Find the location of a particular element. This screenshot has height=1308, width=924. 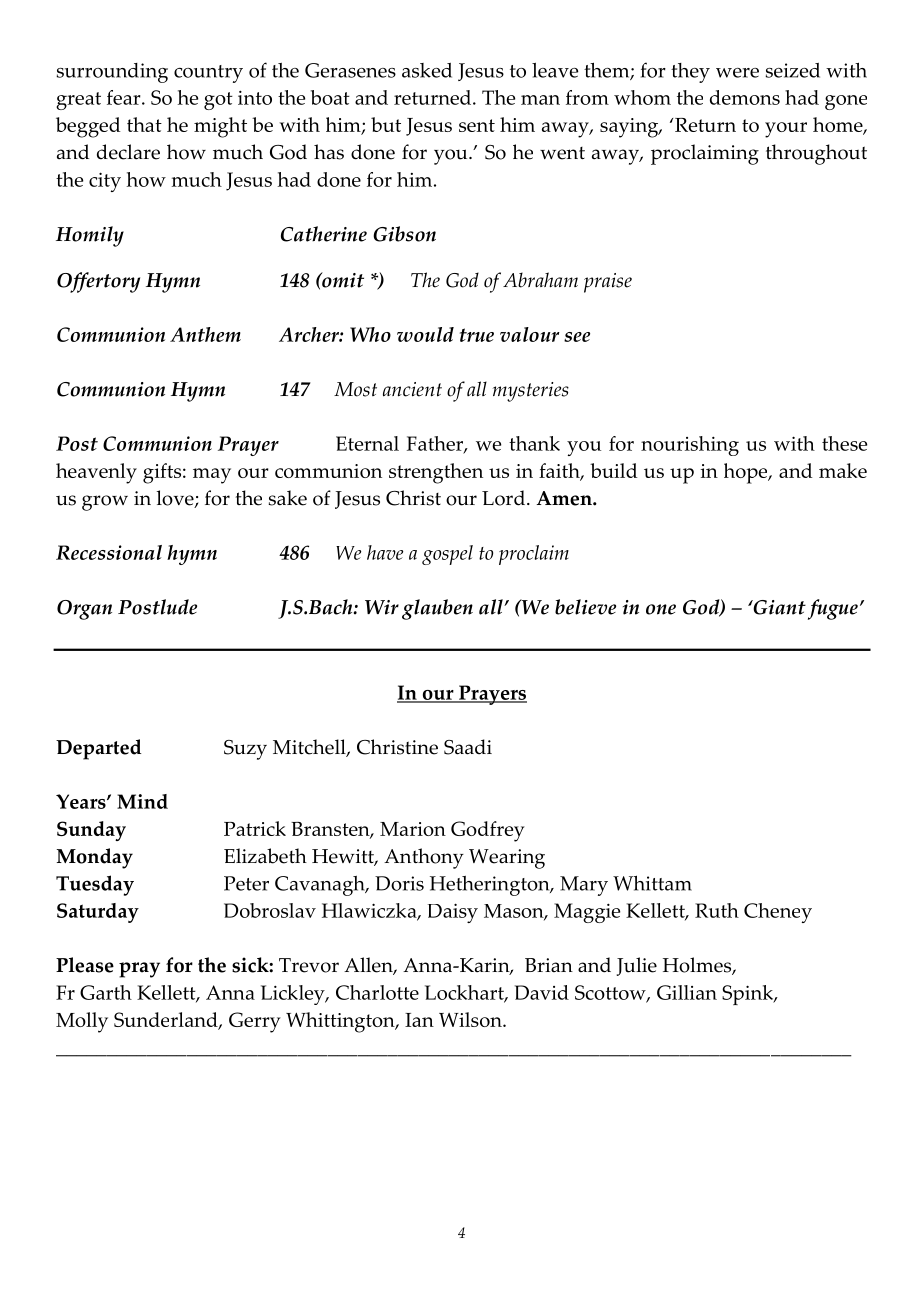

sent is located at coordinates (477, 125).
